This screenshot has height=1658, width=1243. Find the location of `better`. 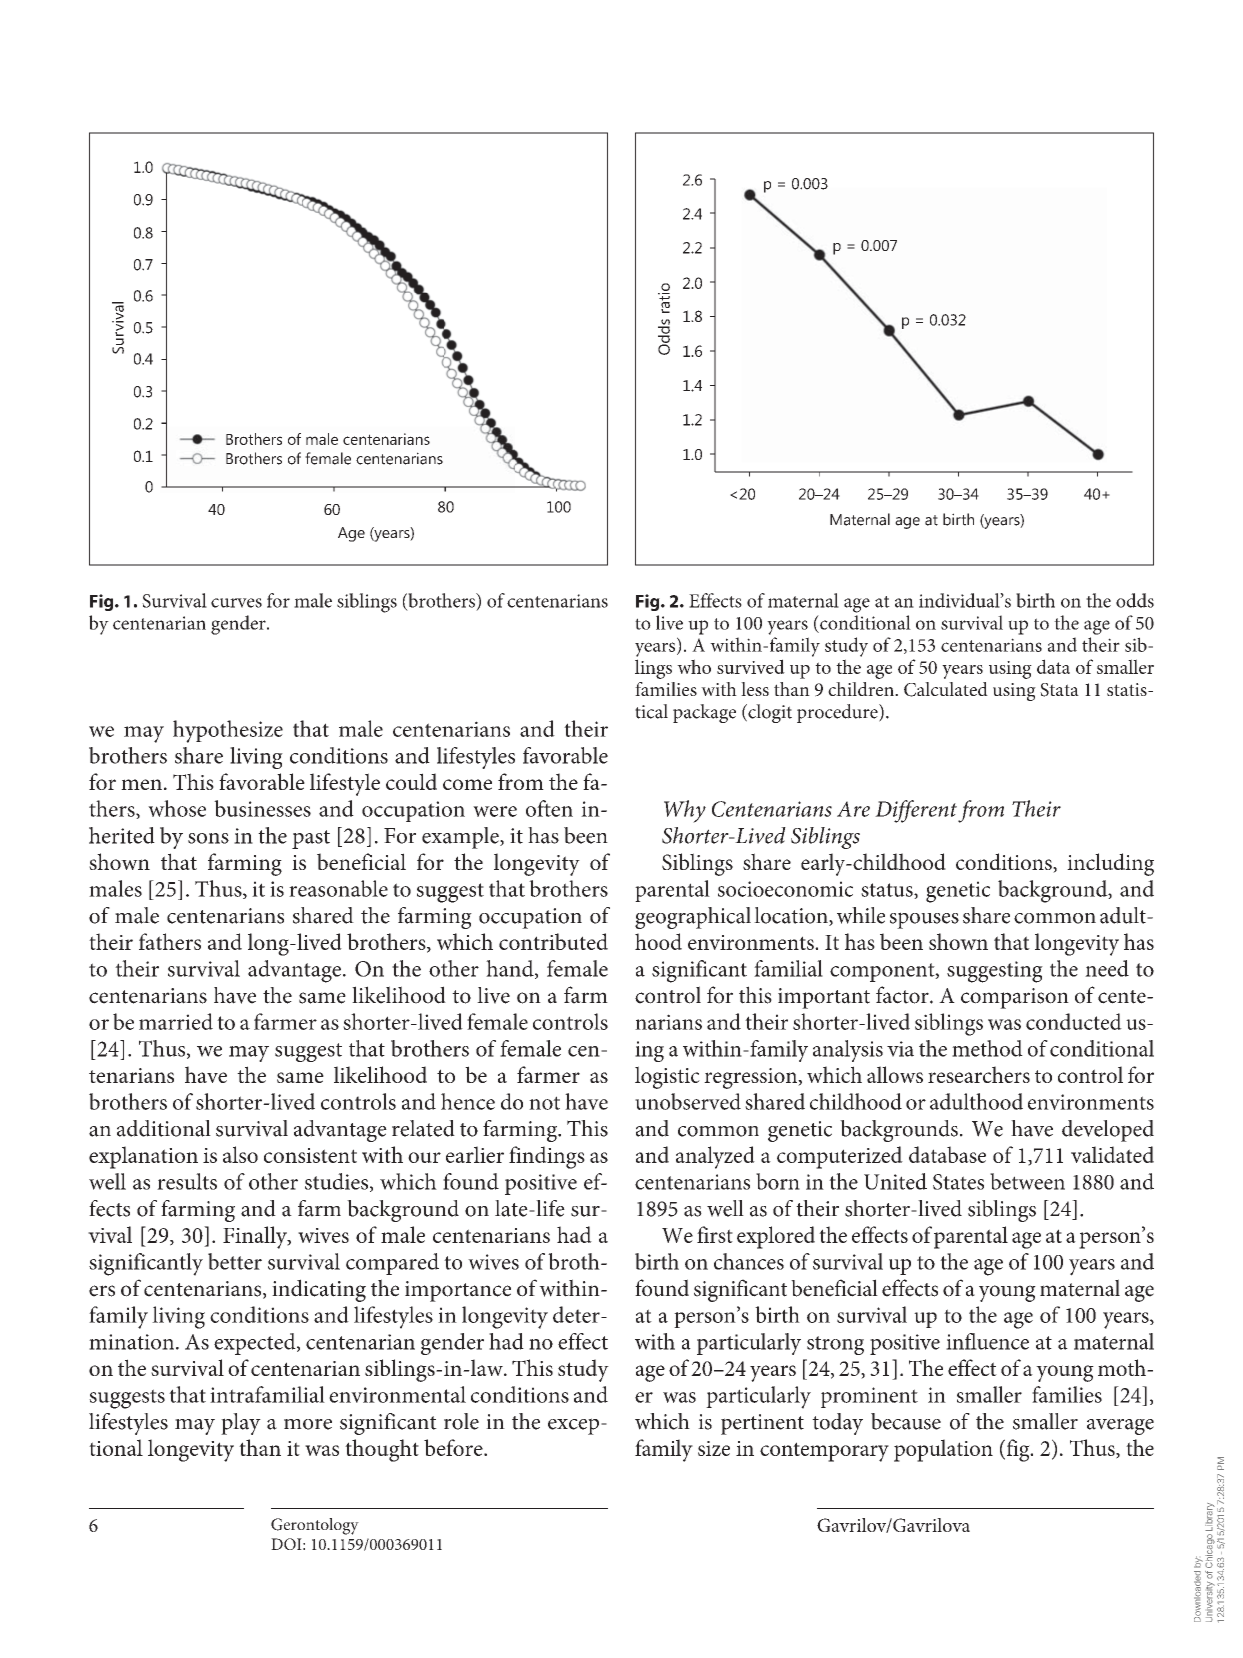

better is located at coordinates (235, 1261).
